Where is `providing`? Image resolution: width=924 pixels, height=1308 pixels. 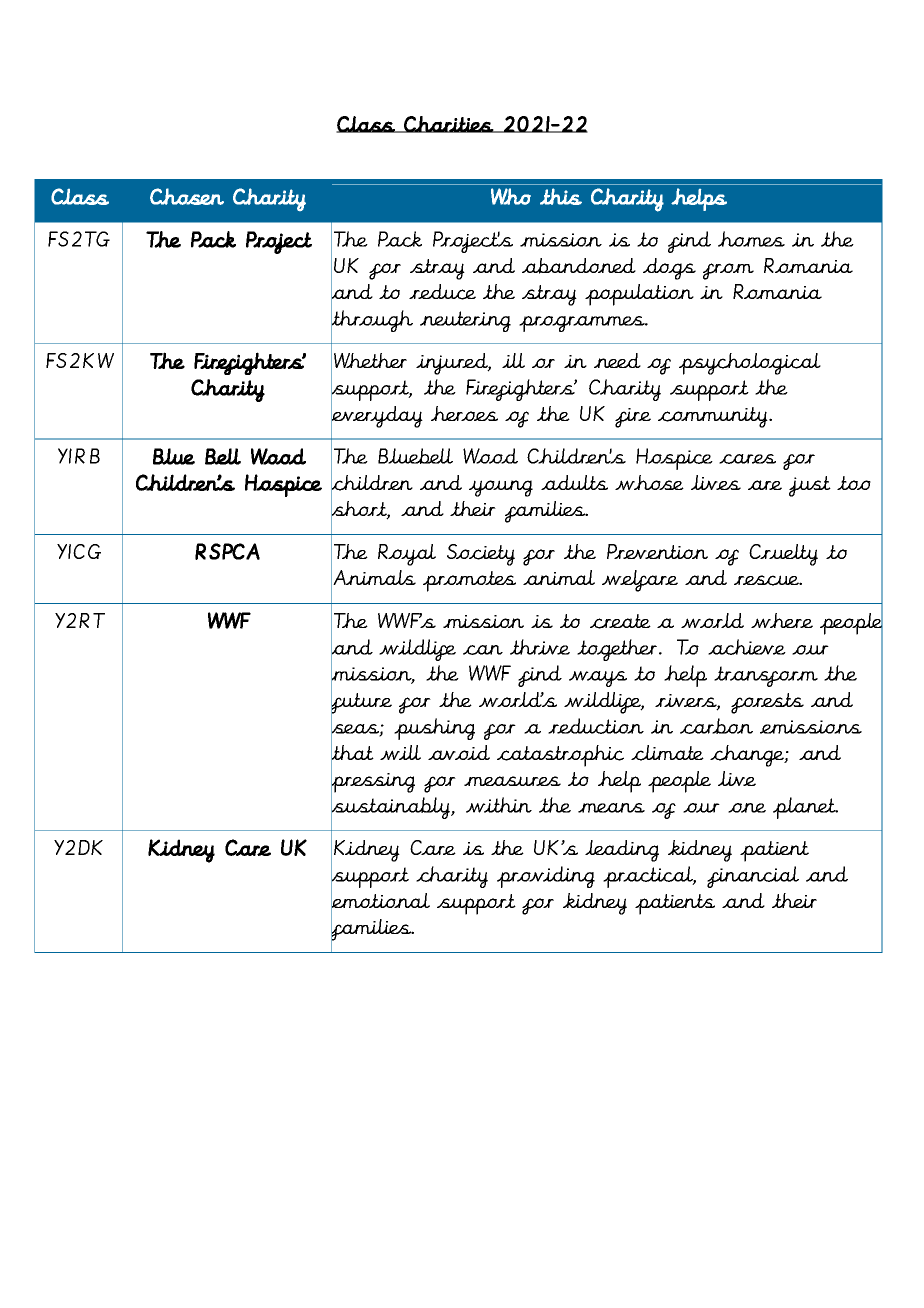 providing is located at coordinates (546, 877).
